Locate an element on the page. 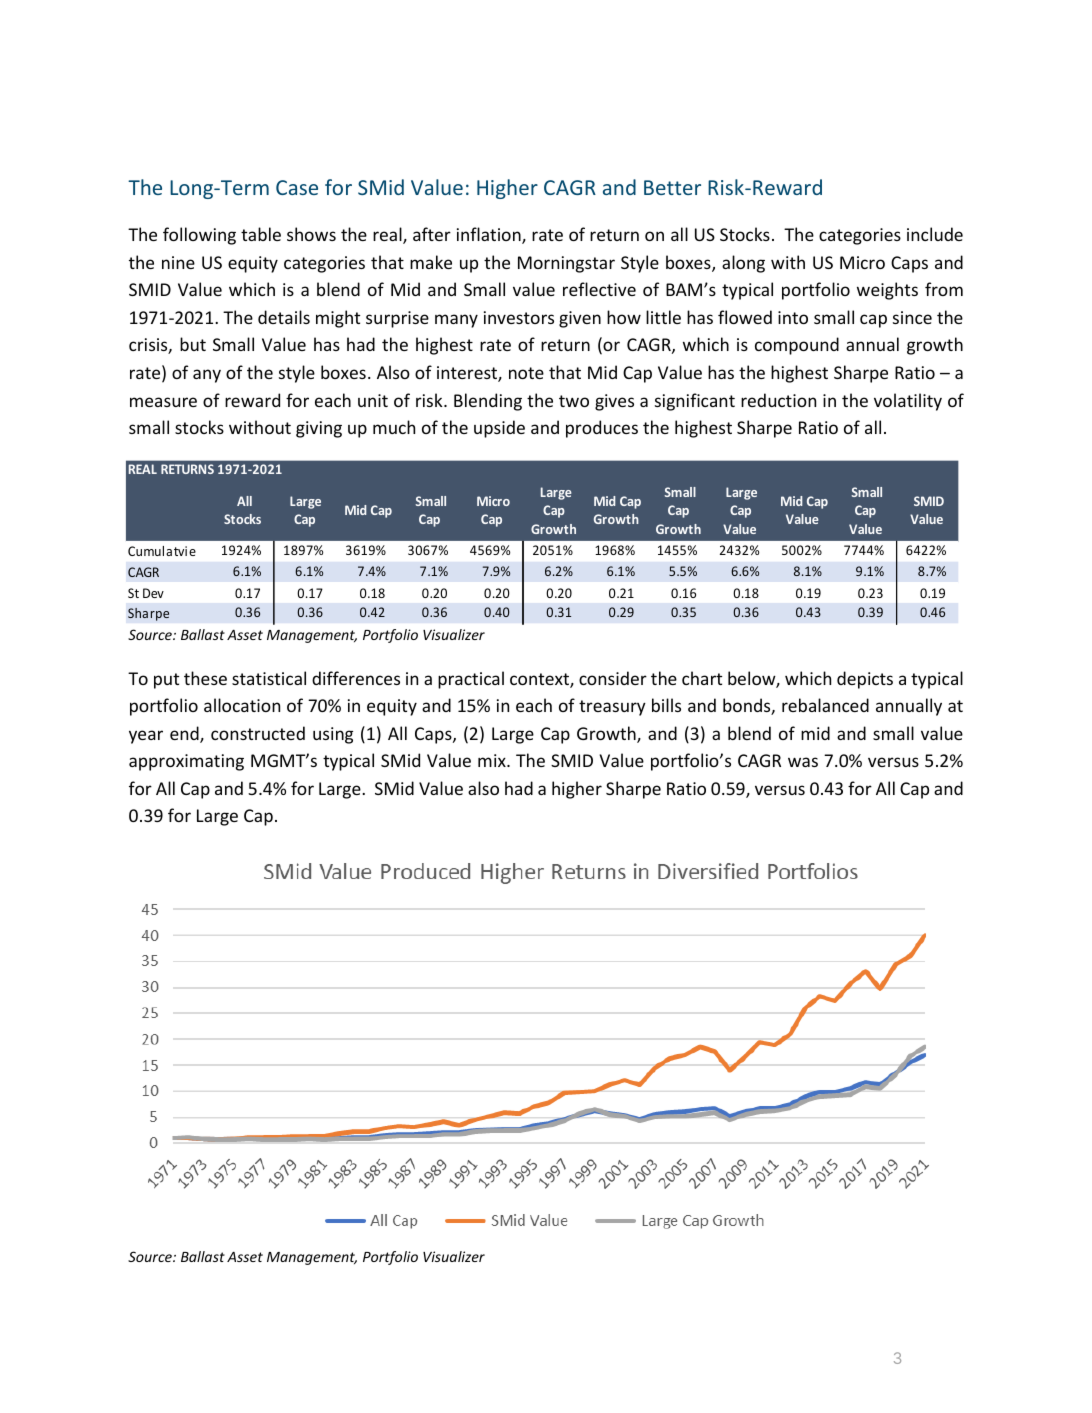 The image size is (1092, 1413). include is located at coordinates (935, 234).
